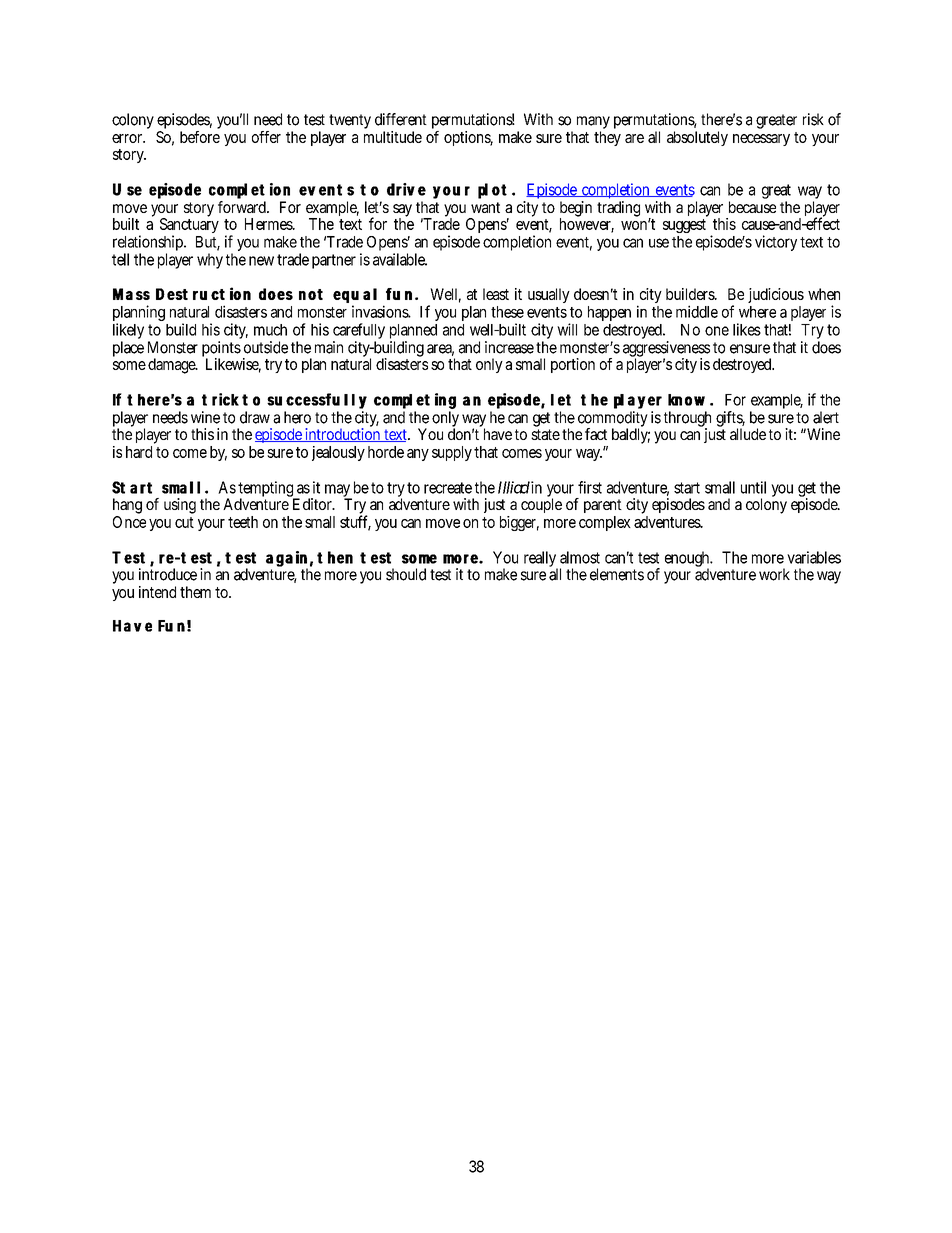  What do you see at coordinates (496, 294) in the screenshot?
I see `least` at bounding box center [496, 294].
